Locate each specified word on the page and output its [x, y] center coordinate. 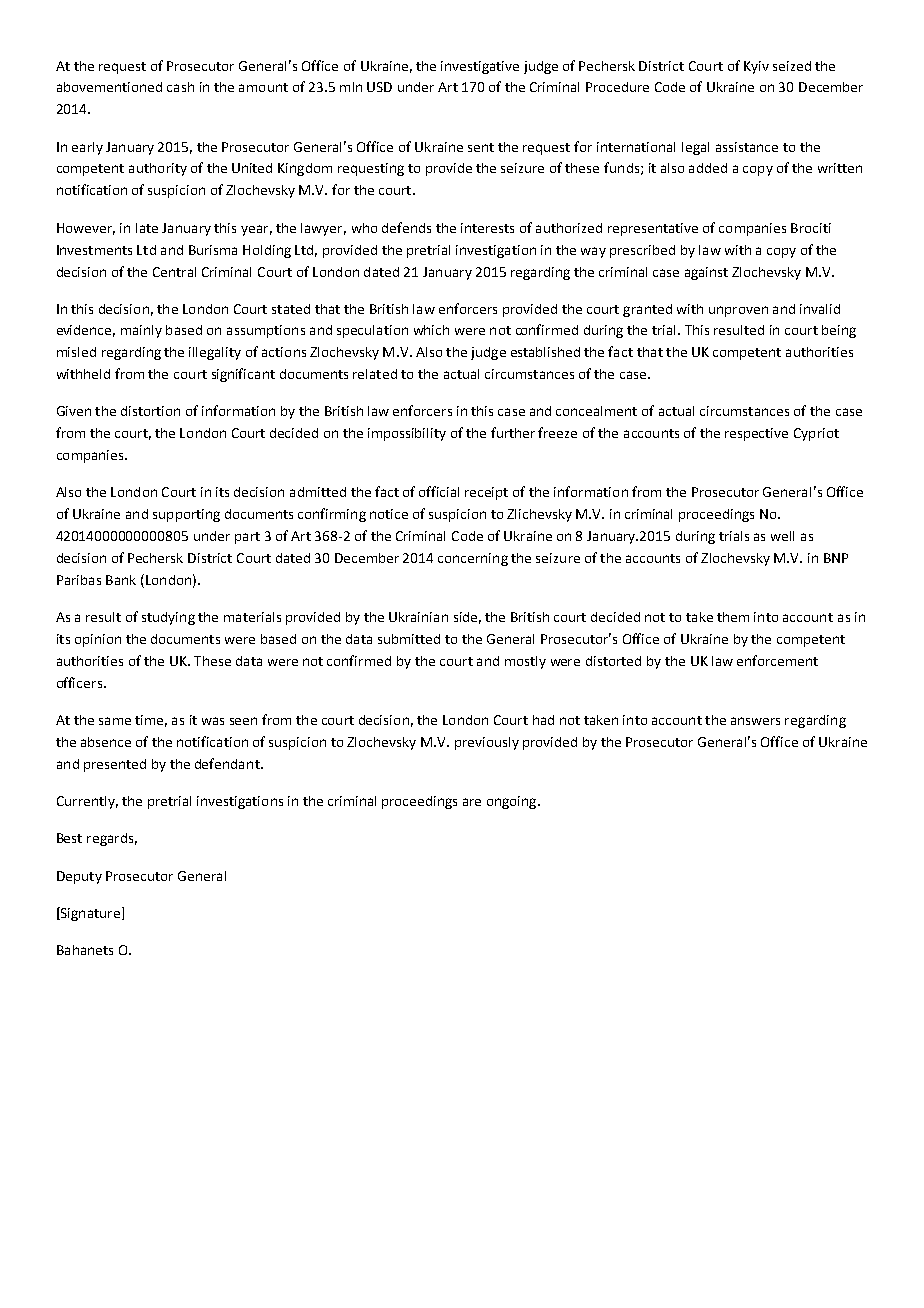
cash [180, 87]
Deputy [79, 877]
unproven [738, 311]
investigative [480, 67]
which [431, 330]
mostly [525, 662]
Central [174, 272]
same [115, 721]
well [782, 536]
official [439, 491]
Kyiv [756, 67]
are [472, 802]
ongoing [513, 802]
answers [755, 721]
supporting [186, 515]
